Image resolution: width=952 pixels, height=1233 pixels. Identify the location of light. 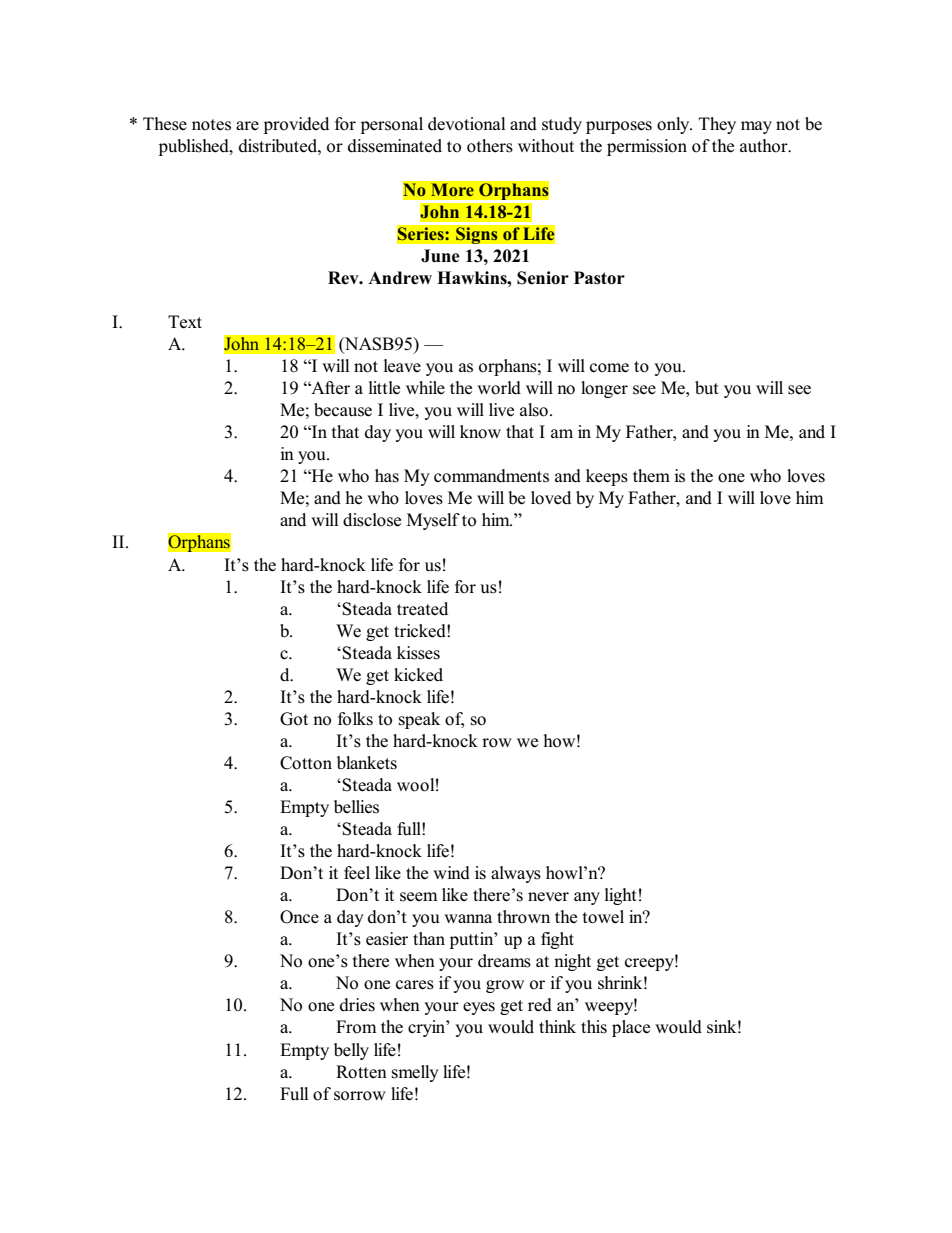
(621, 896).
